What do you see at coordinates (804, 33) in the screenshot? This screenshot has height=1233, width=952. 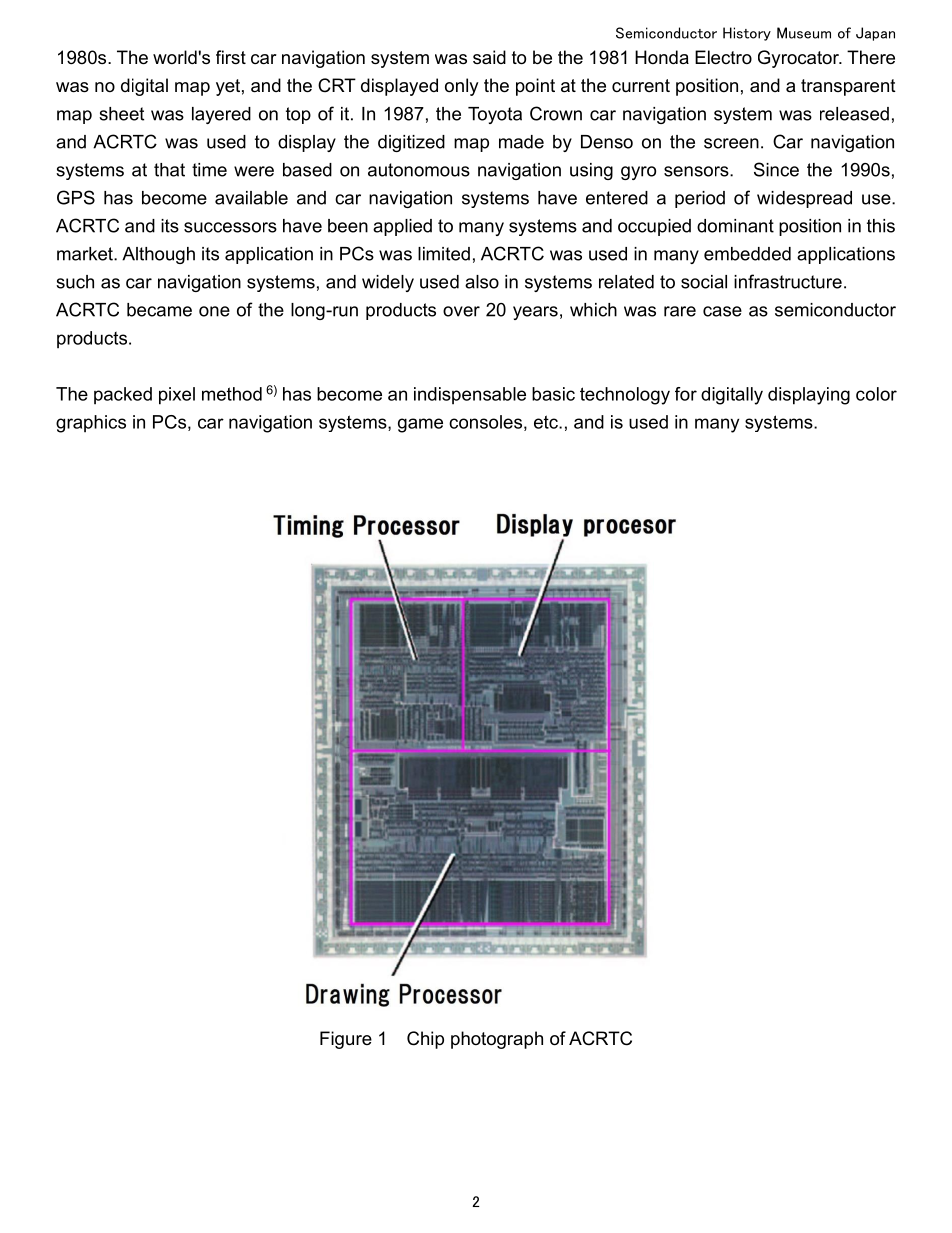 I see `Museum` at bounding box center [804, 33].
